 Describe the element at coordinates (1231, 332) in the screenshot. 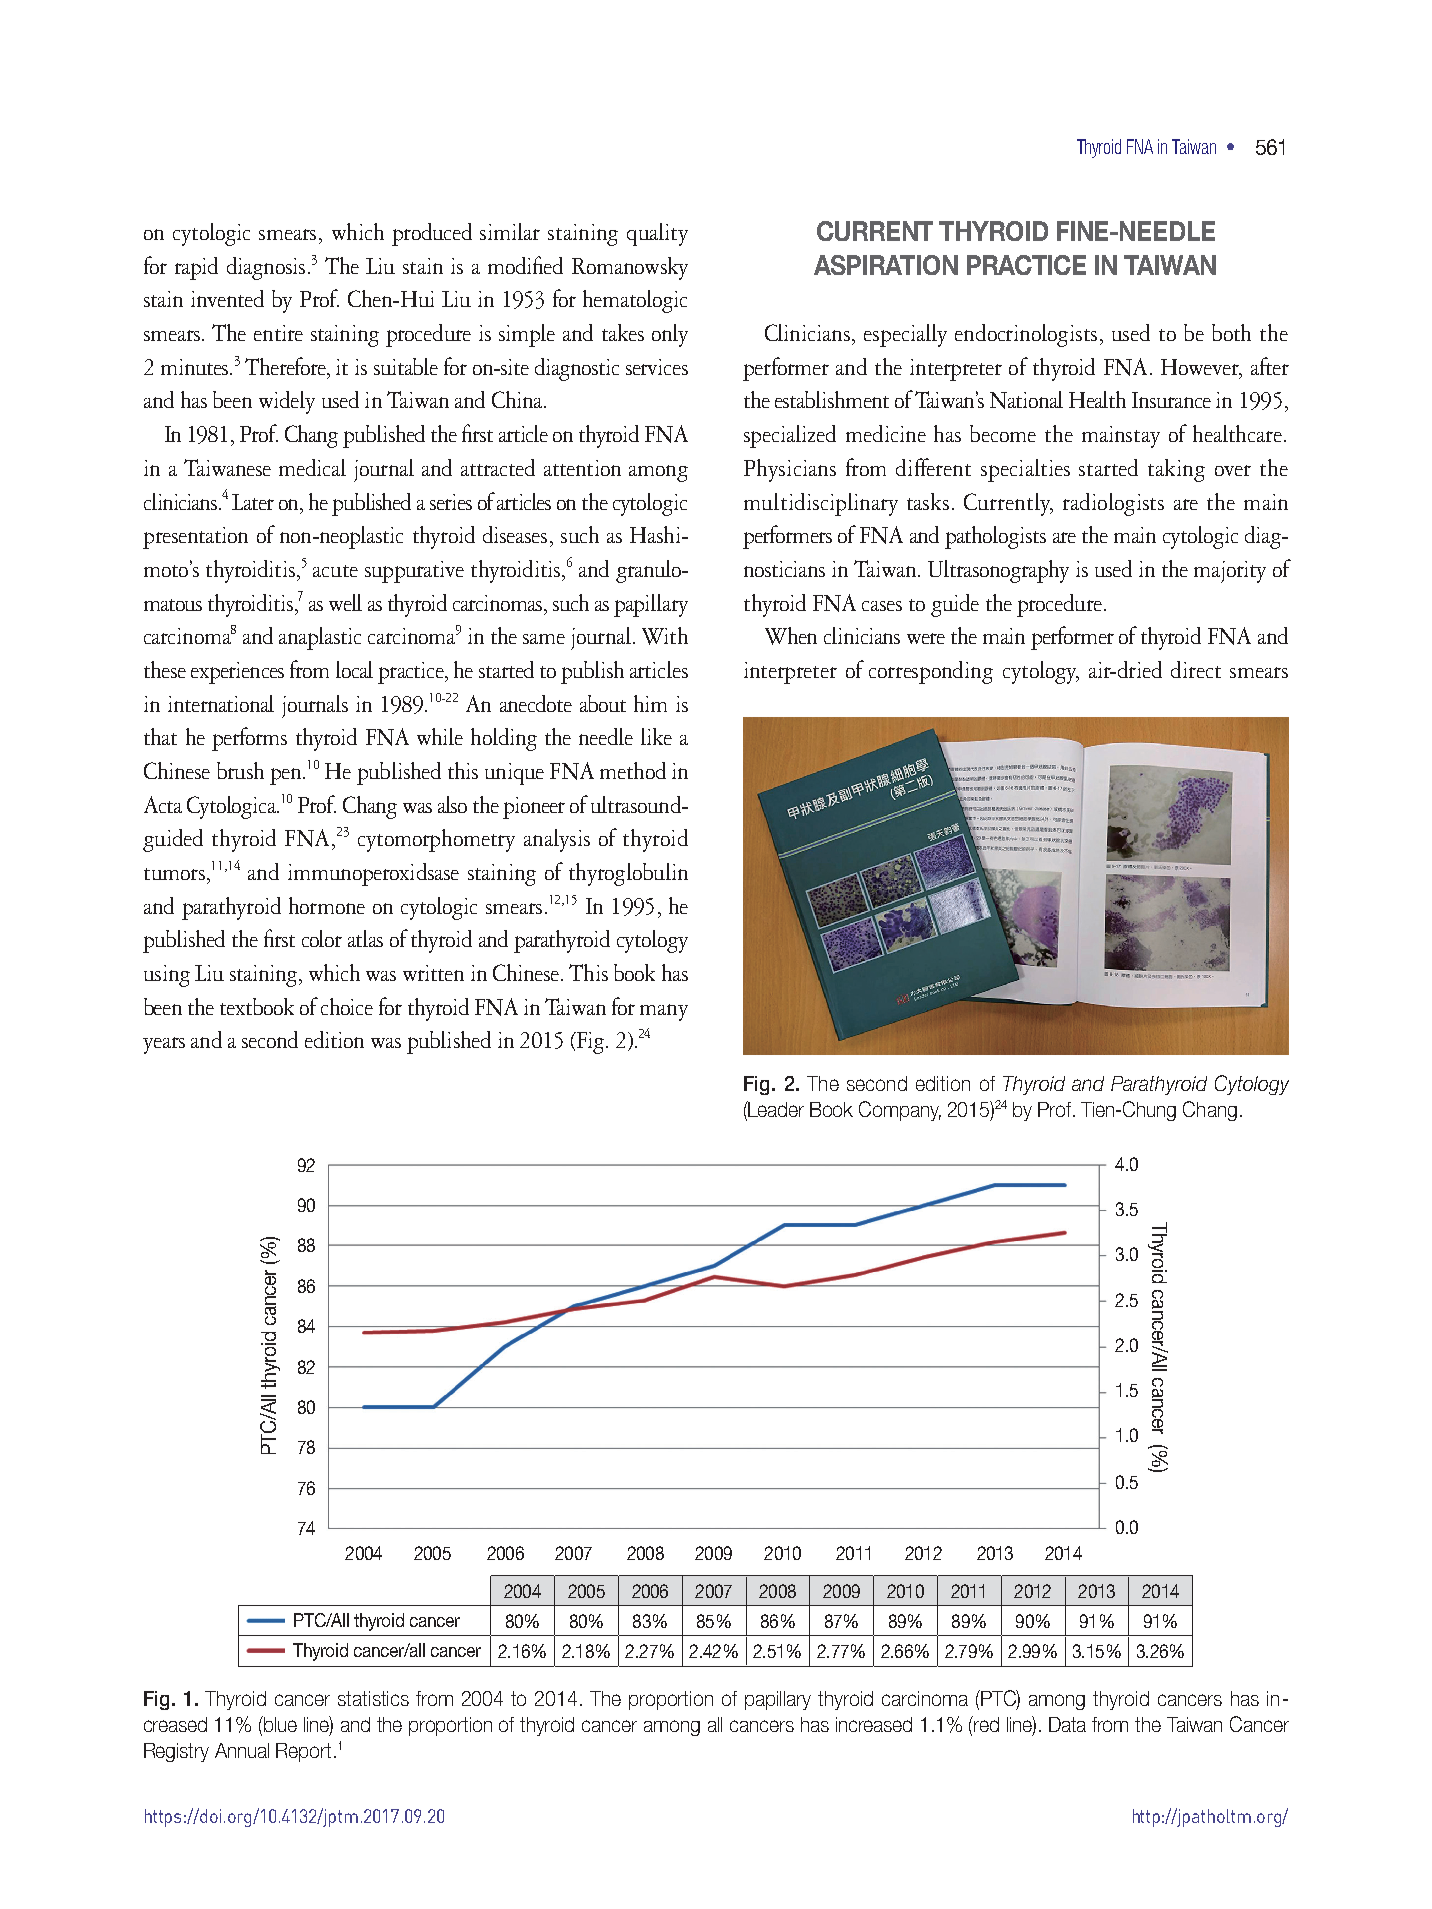

I see `both` at that location.
